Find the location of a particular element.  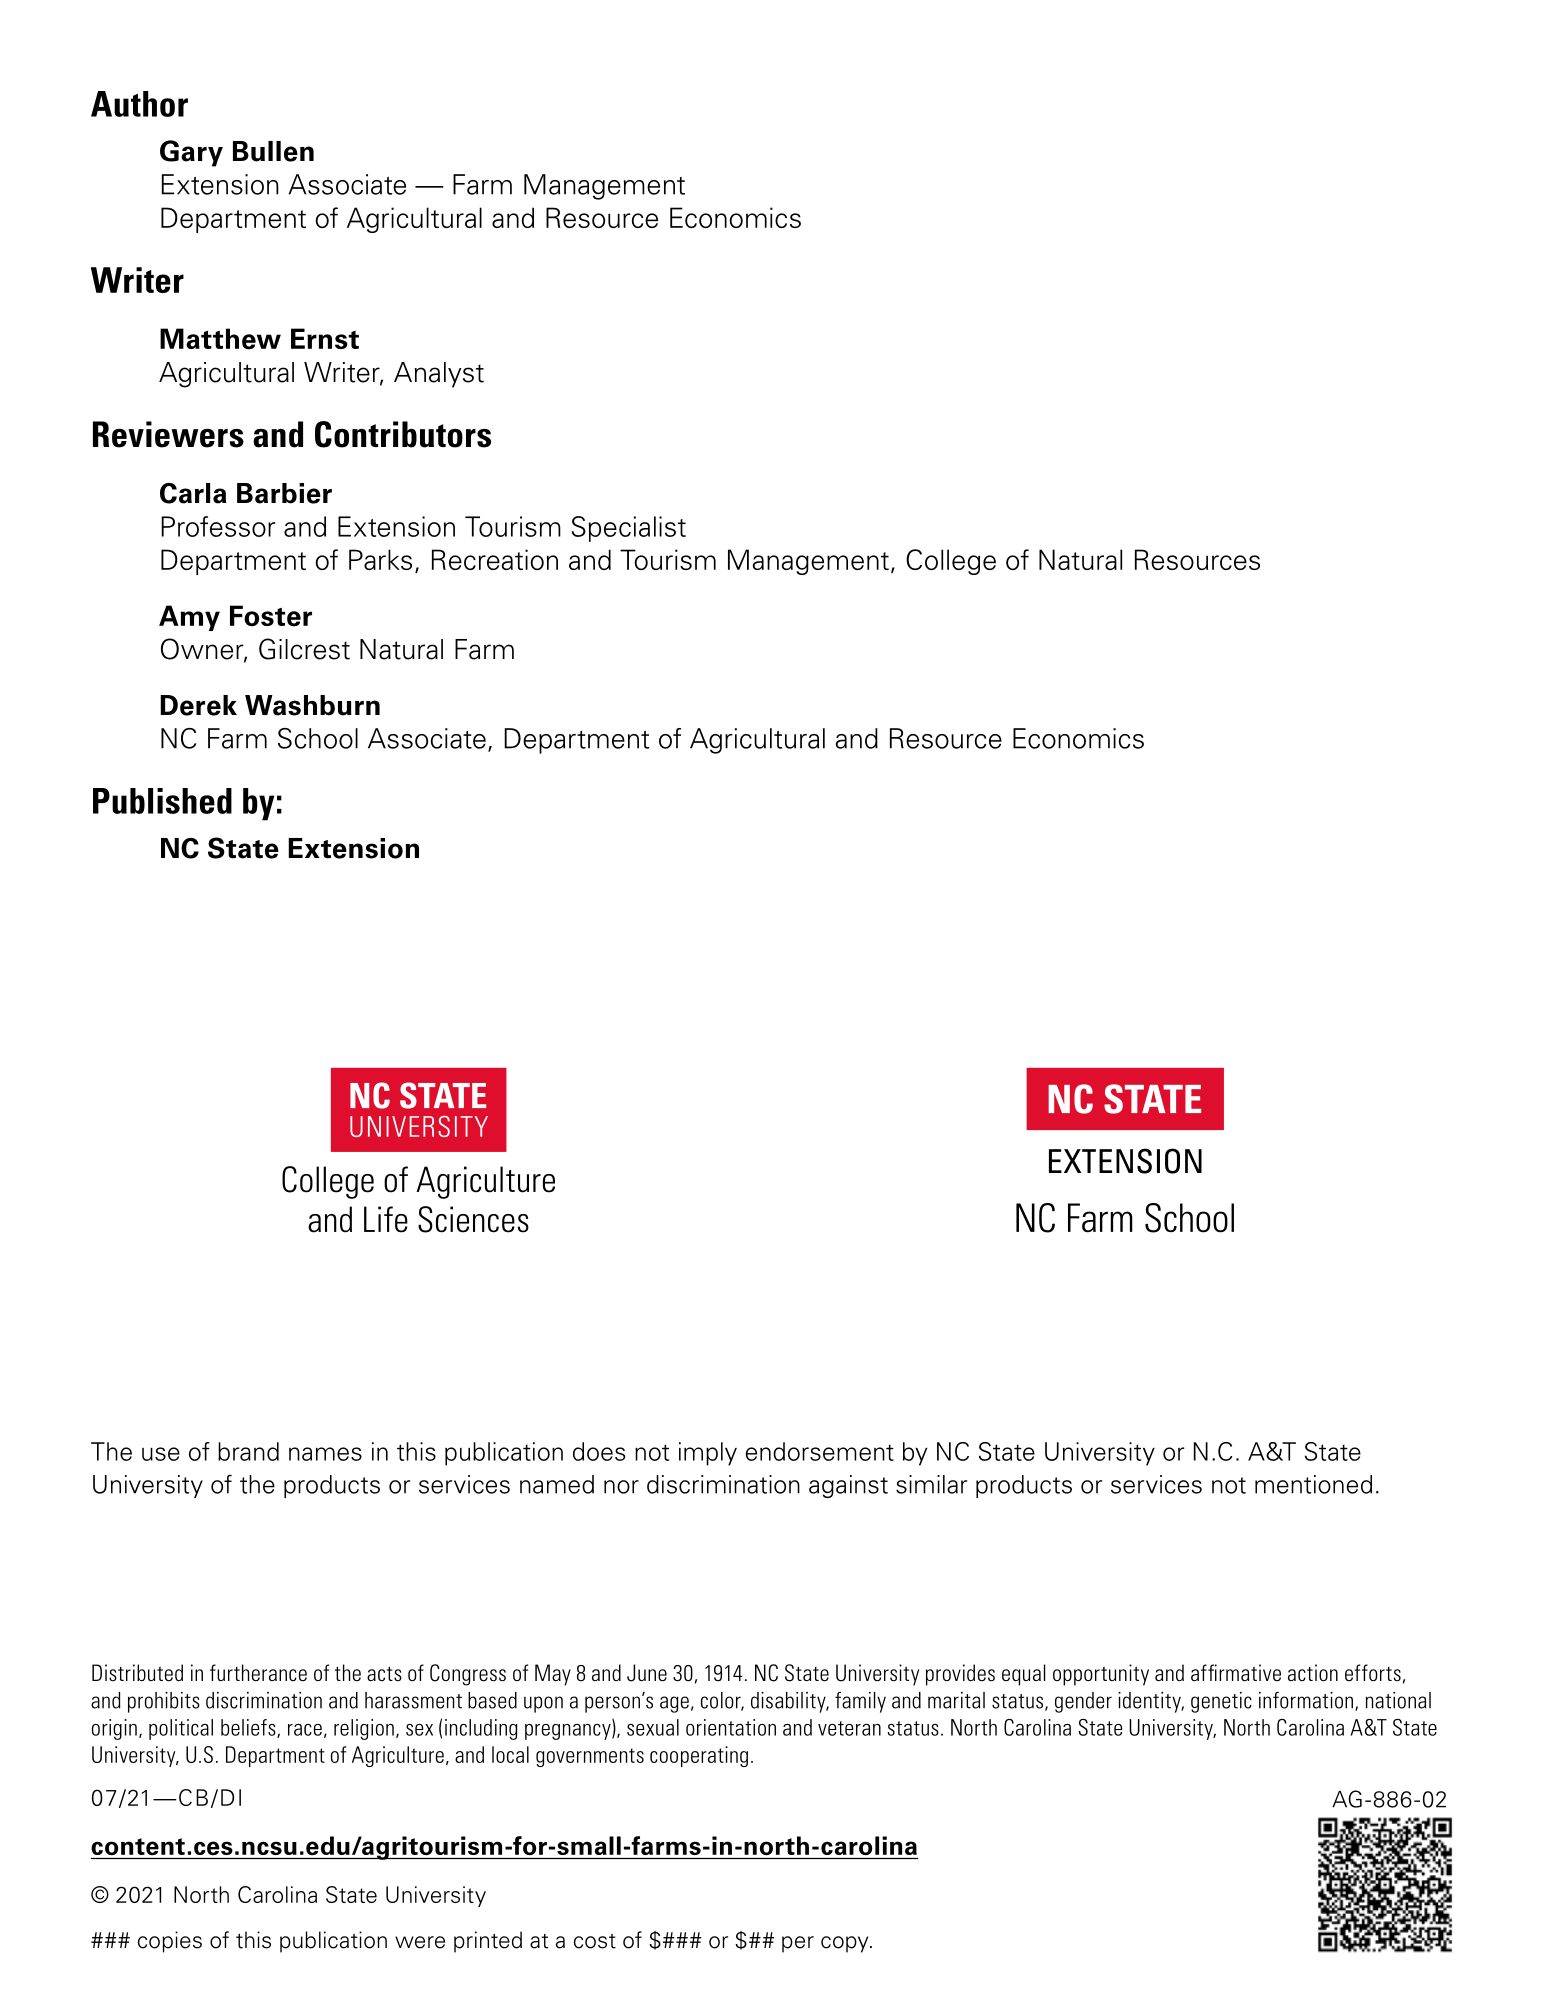

School is located at coordinates (318, 738).
